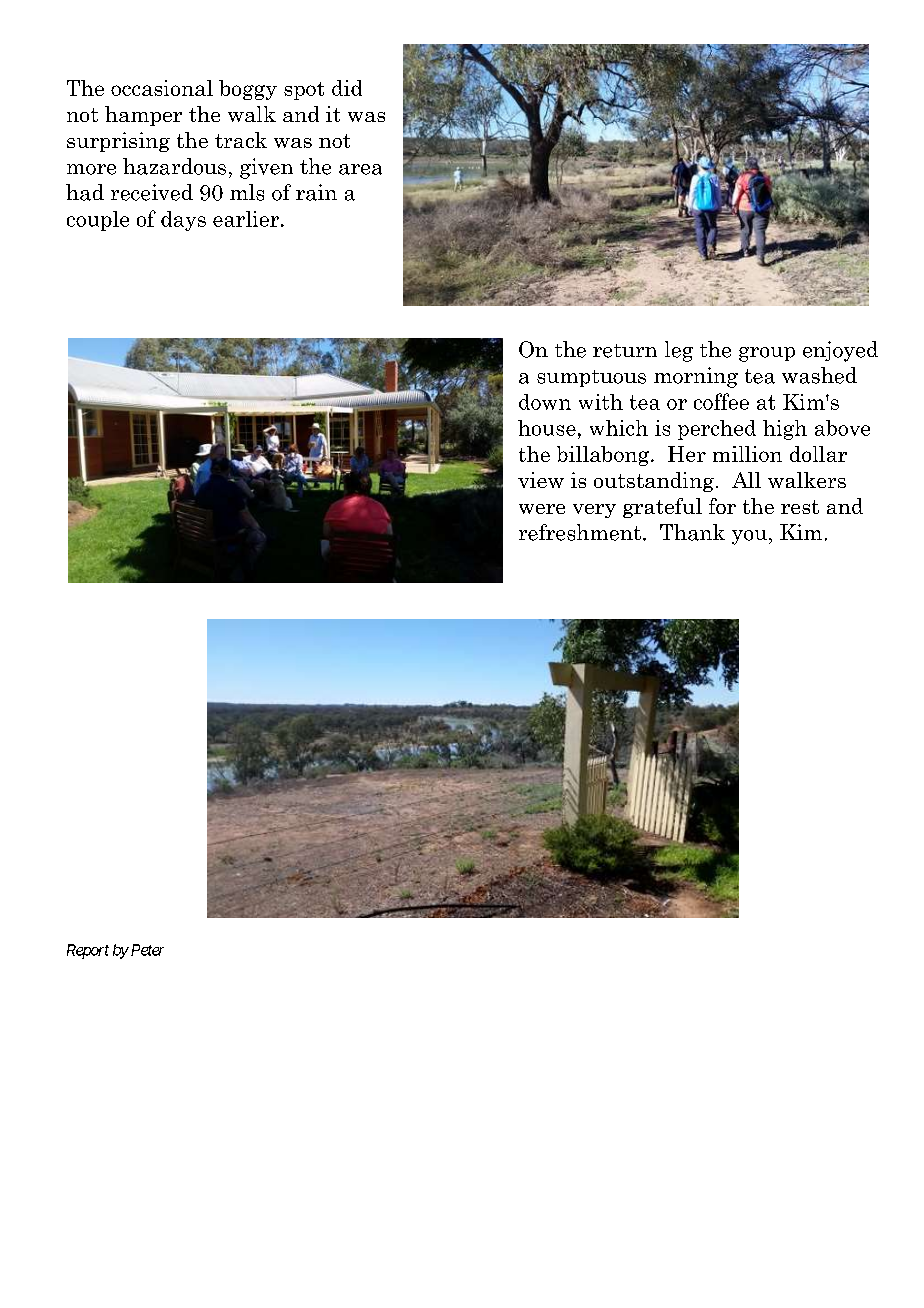  Describe the element at coordinates (749, 537) in the screenshot. I see `you` at that location.
